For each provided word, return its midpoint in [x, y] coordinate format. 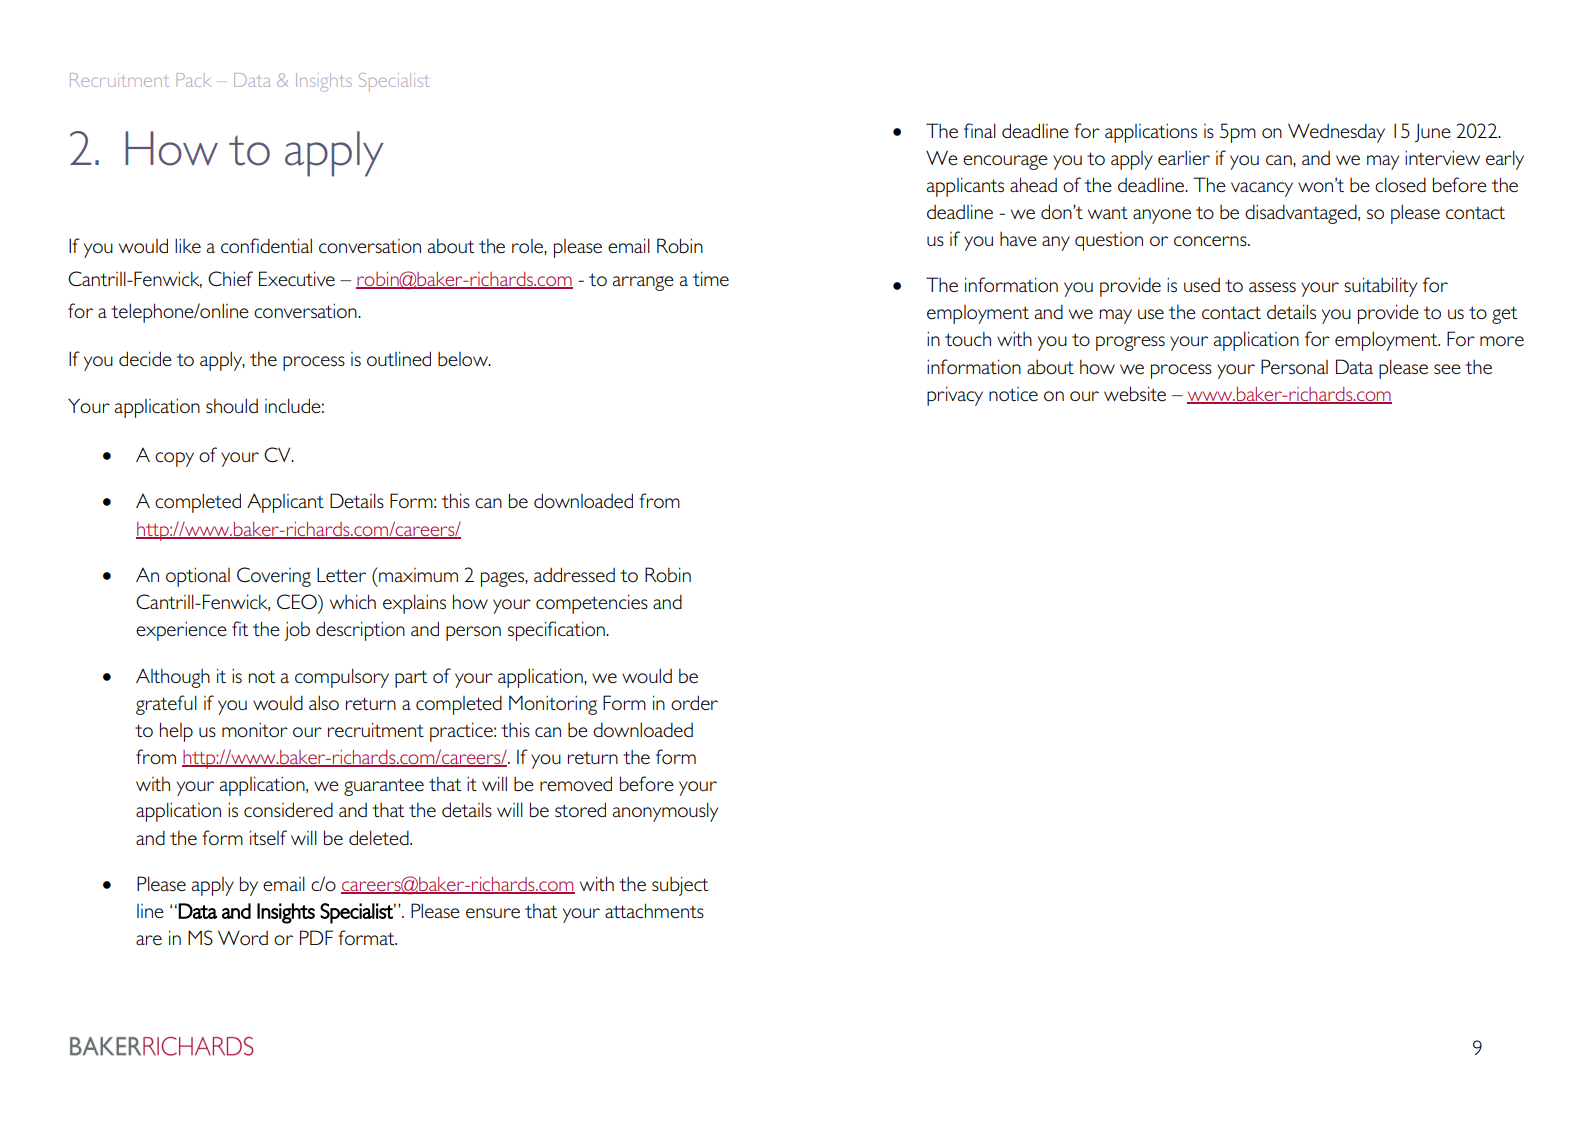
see [1447, 369]
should [232, 405]
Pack [194, 80]
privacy [955, 396]
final [980, 130]
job [297, 631]
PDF [316, 937]
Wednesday [1336, 133]
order [694, 702]
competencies [592, 604]
